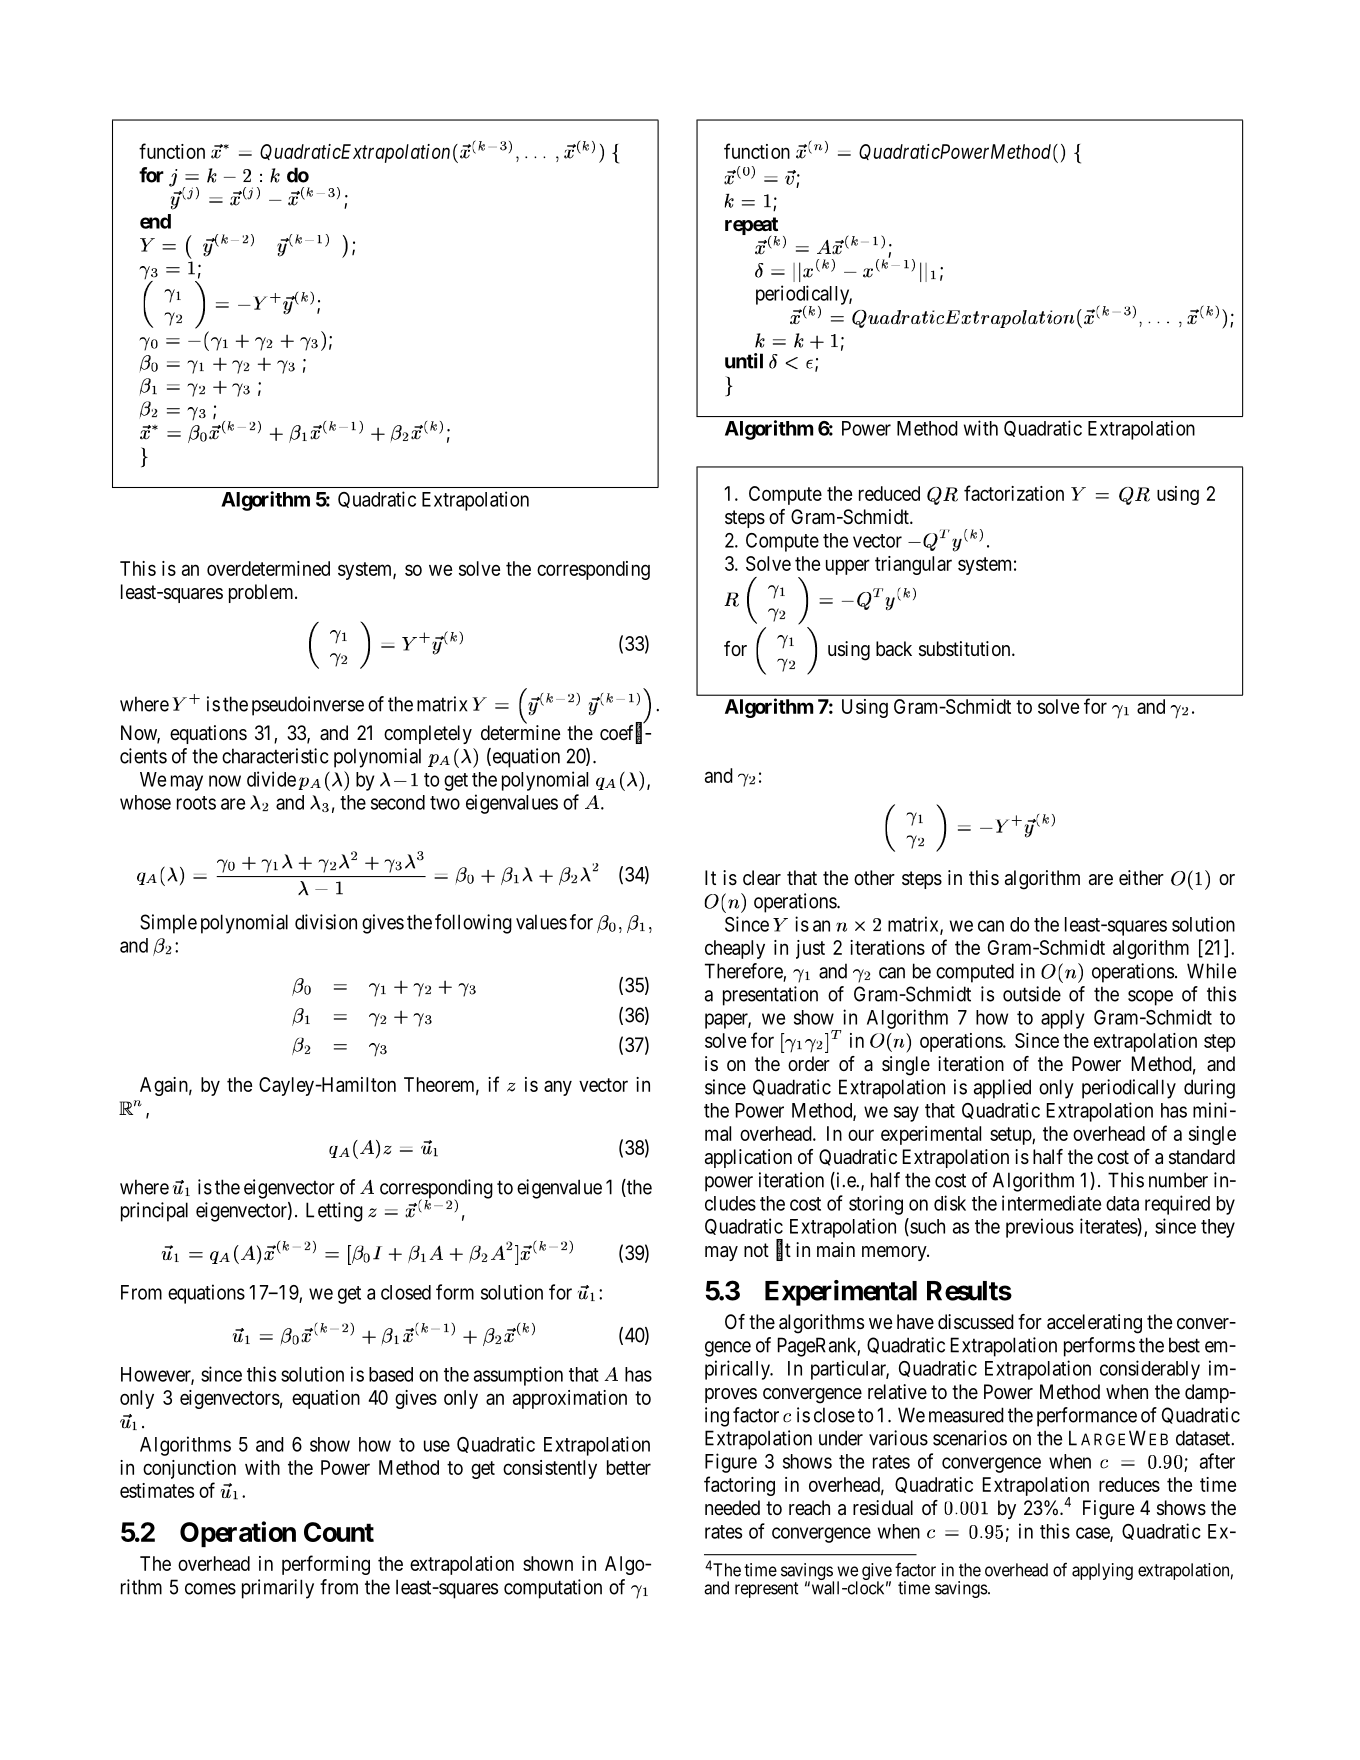  What do you see at coordinates (751, 227) in the screenshot?
I see `repeat` at bounding box center [751, 227].
